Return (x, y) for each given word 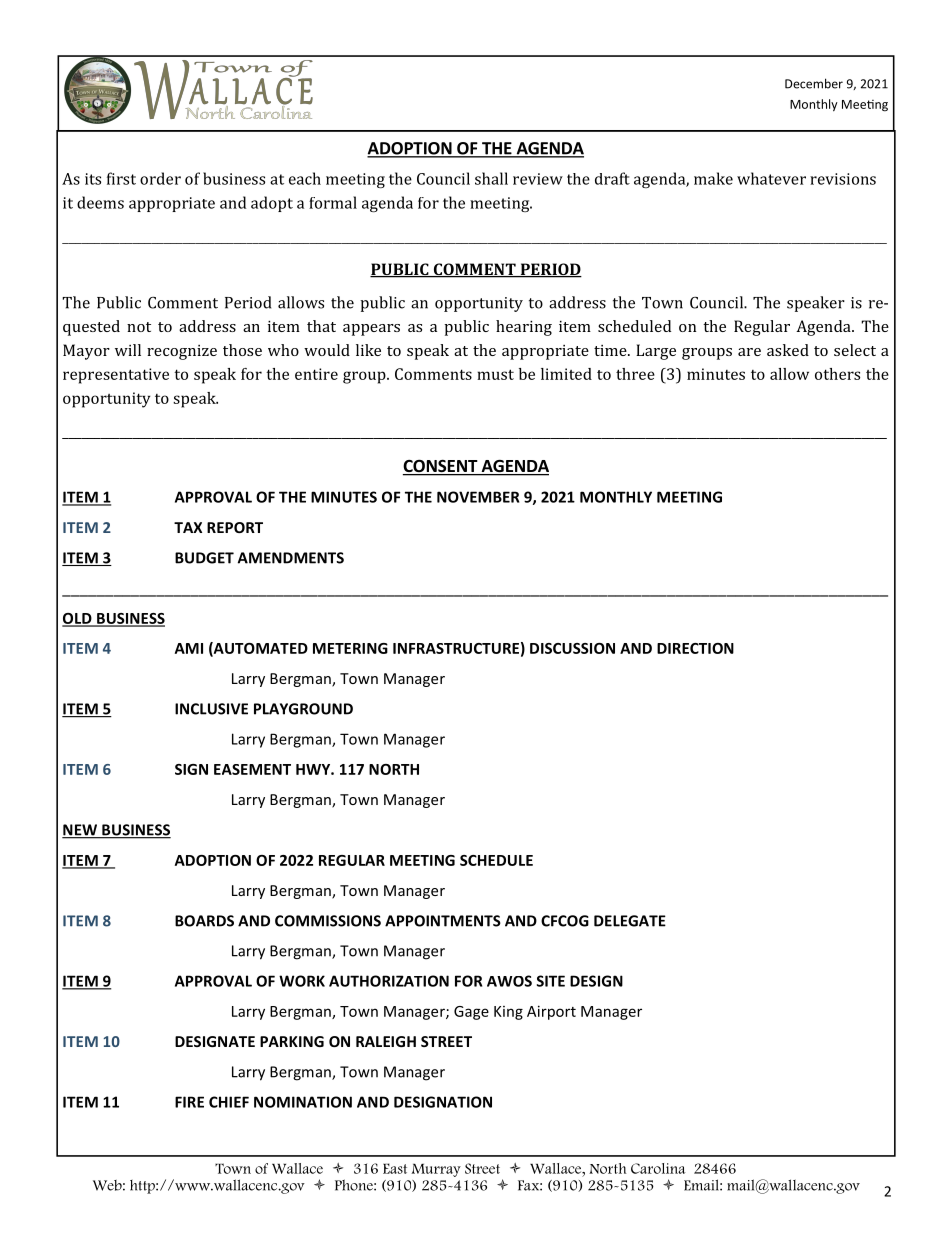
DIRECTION (695, 648)
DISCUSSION (572, 648)
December (814, 83)
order (160, 178)
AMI (189, 648)
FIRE (189, 1102)
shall (491, 178)
